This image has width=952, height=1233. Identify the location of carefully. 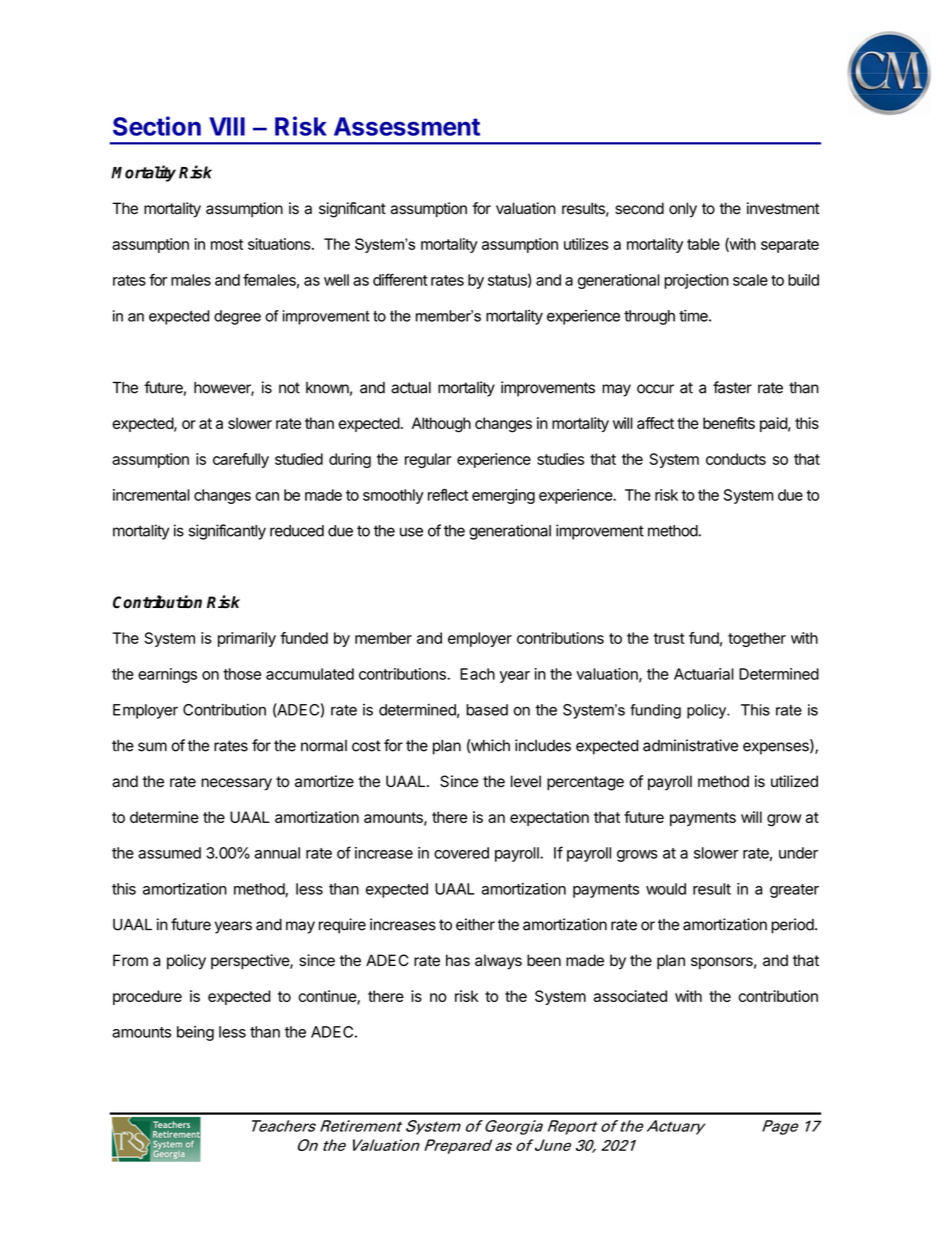
(241, 460).
